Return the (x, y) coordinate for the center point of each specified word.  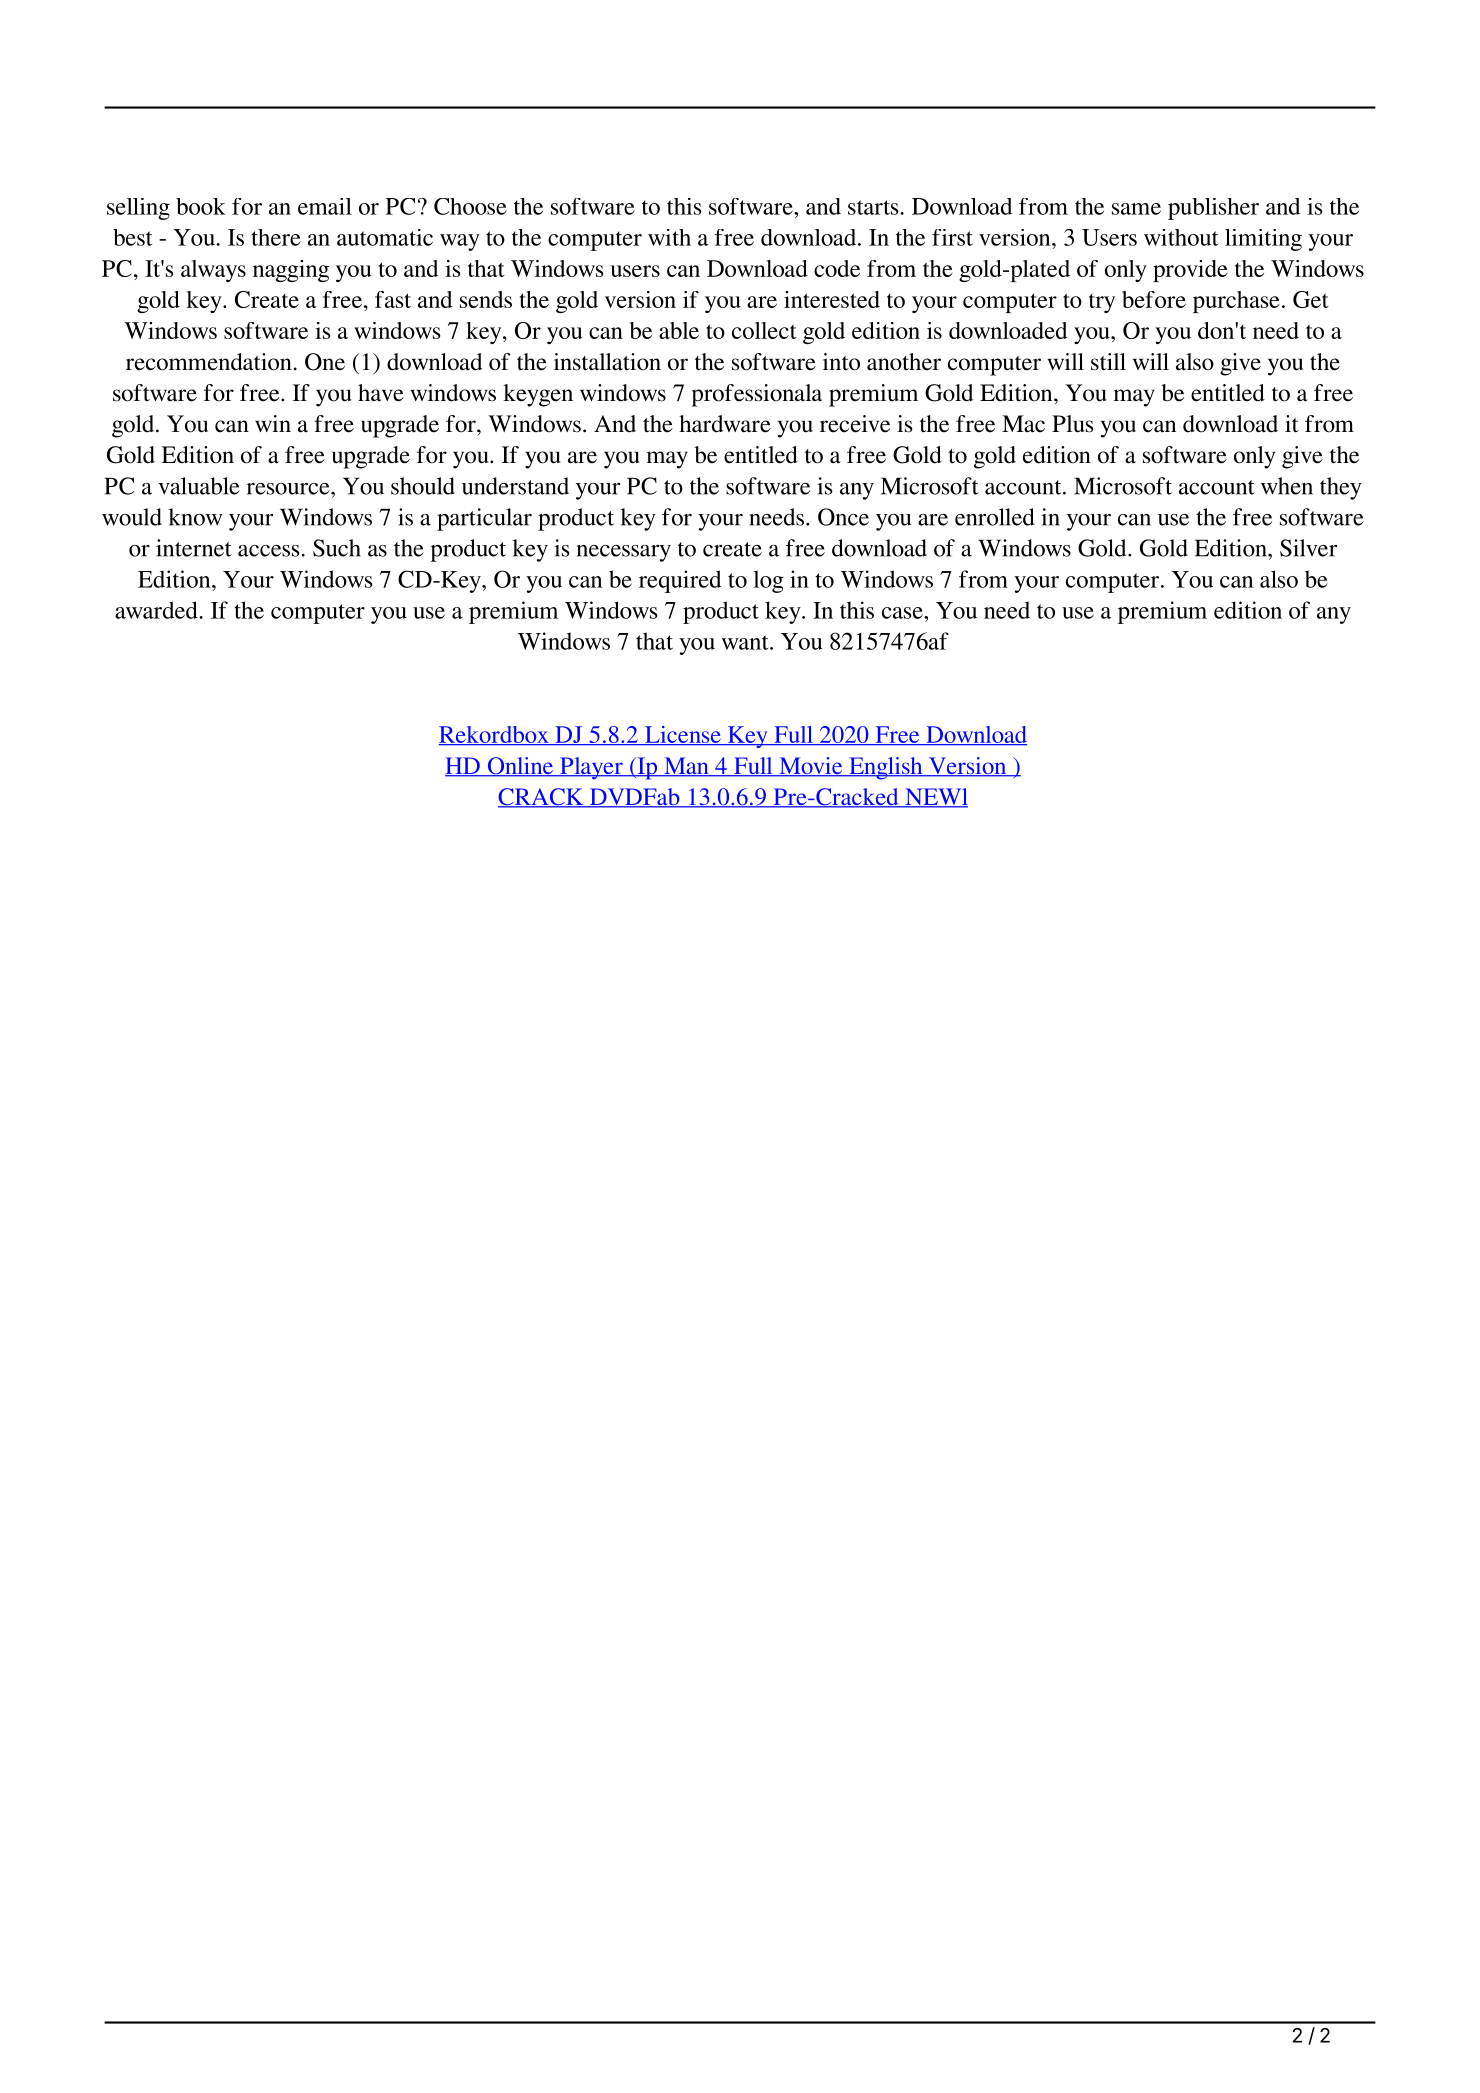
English (886, 768)
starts (874, 207)
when (1287, 486)
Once (843, 517)
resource (289, 489)
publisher (1213, 209)
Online (520, 767)
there (276, 237)
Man (686, 767)
